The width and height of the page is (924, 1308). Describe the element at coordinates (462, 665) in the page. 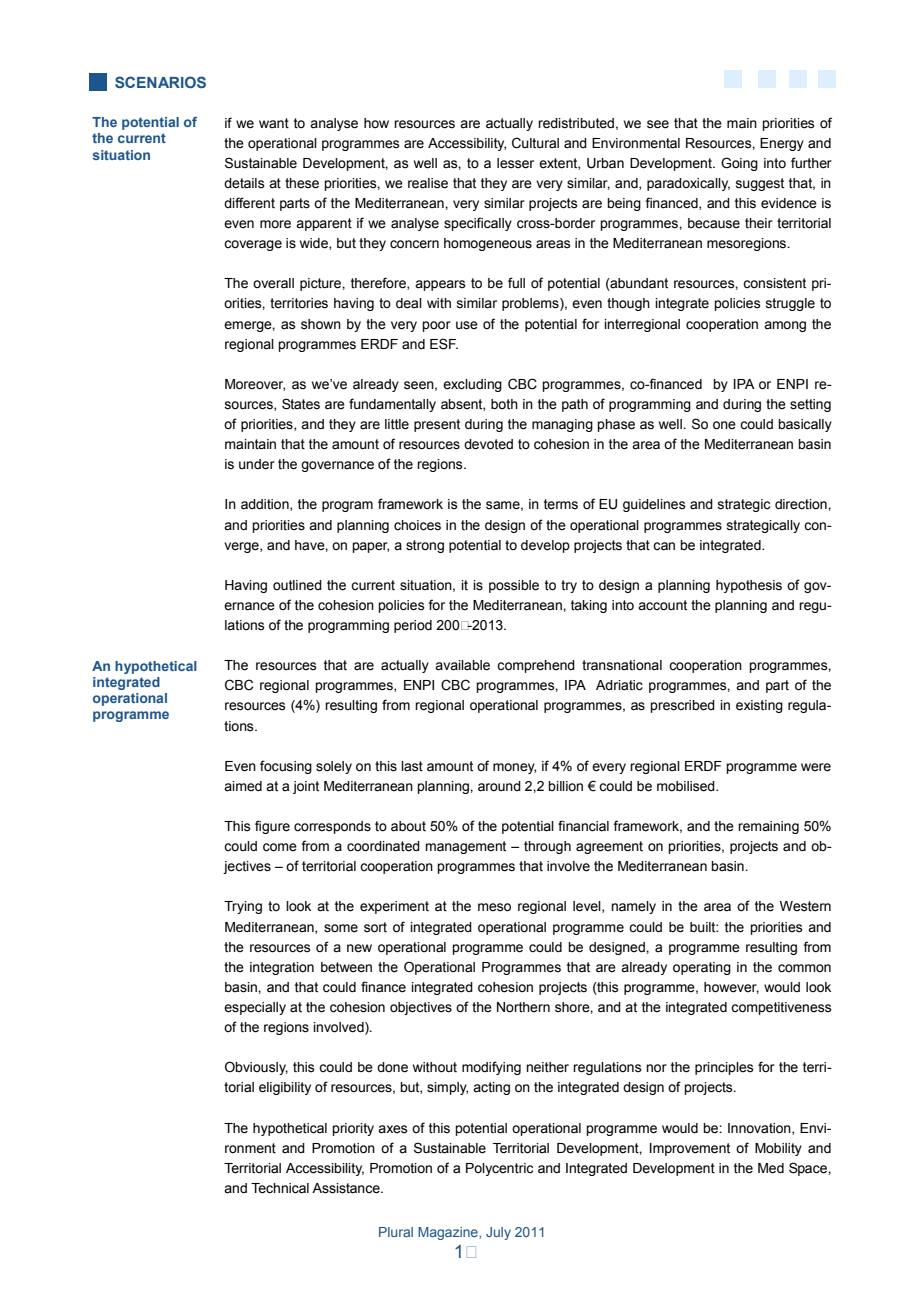

I see `available` at that location.
